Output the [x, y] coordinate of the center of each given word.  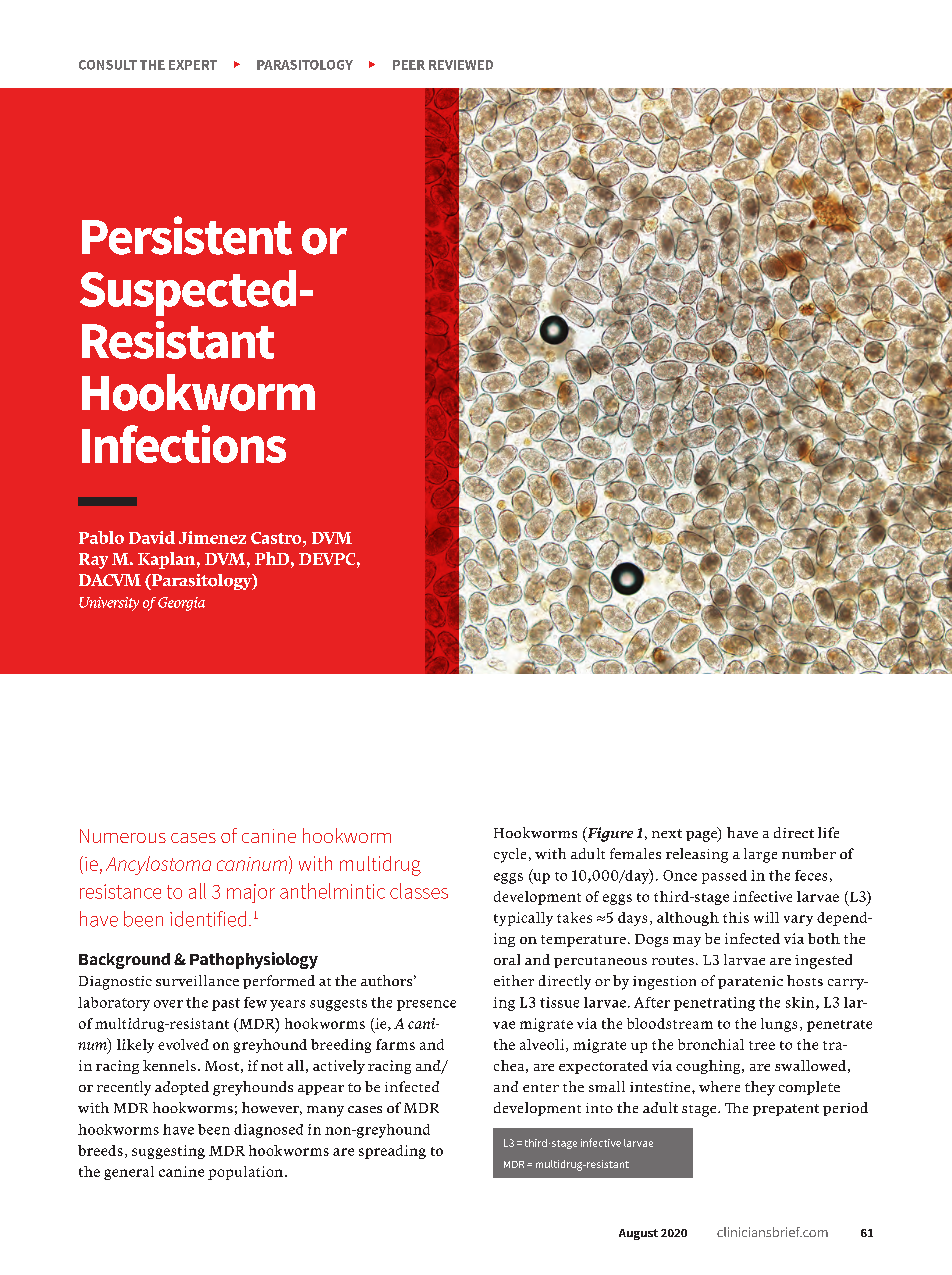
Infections [184, 444]
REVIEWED [461, 65]
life [828, 832]
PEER [409, 65]
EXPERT [193, 65]
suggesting [168, 1152]
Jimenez [212, 537]
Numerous [123, 836]
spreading [392, 1152]
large [760, 855]
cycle [510, 855]
